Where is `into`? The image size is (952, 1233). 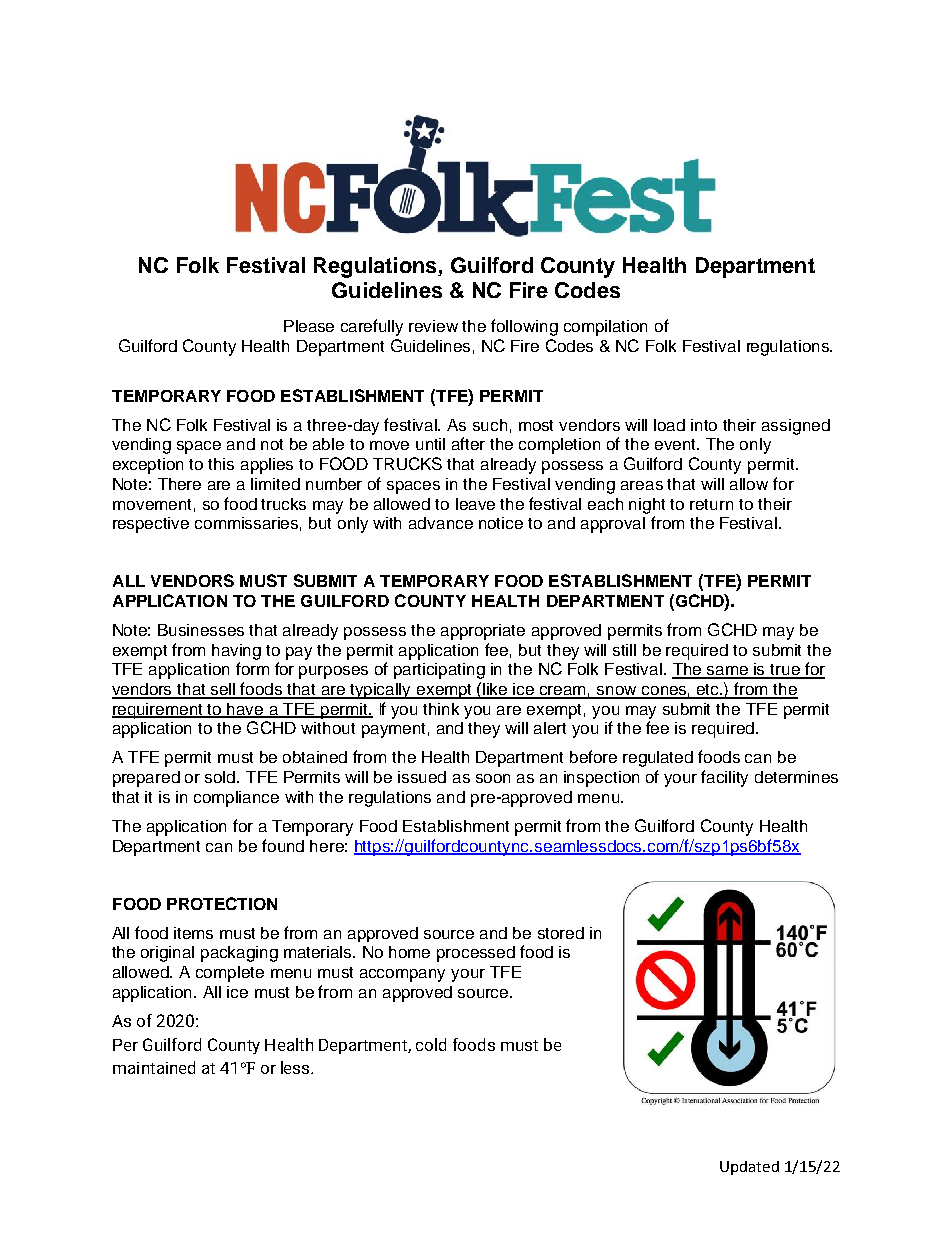 into is located at coordinates (704, 425).
